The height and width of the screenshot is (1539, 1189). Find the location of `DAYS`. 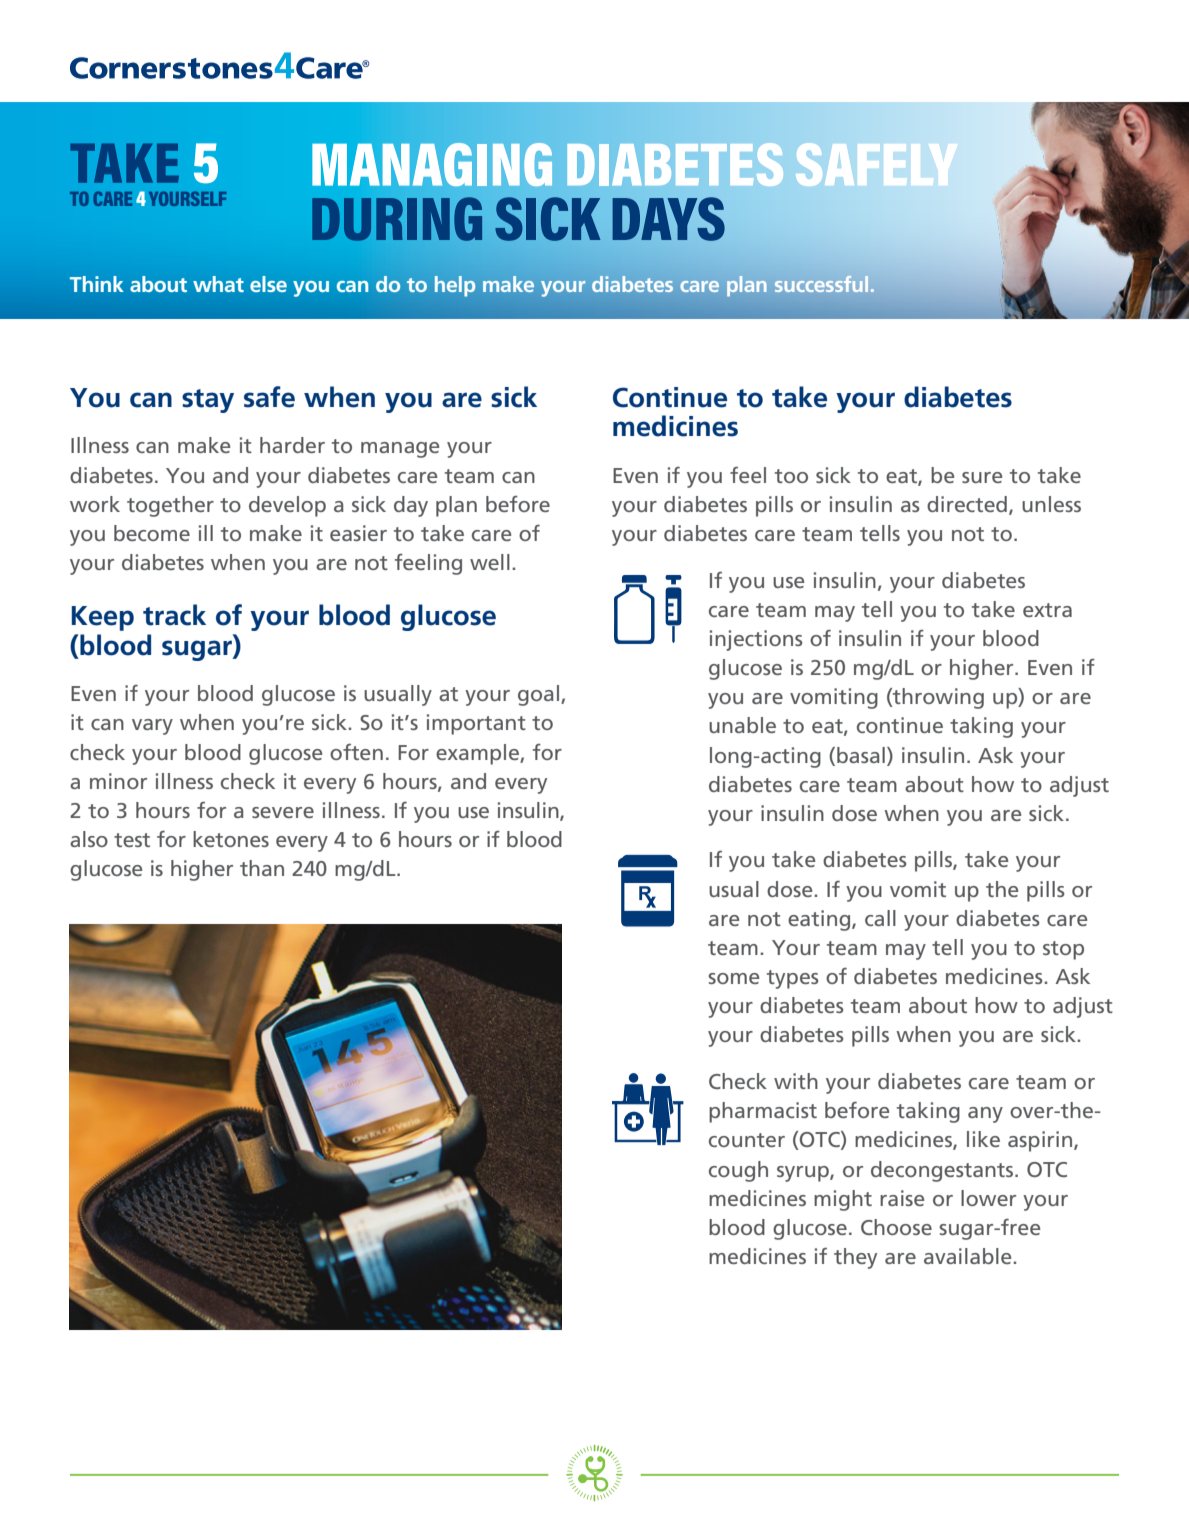

DAYS is located at coordinates (668, 219).
